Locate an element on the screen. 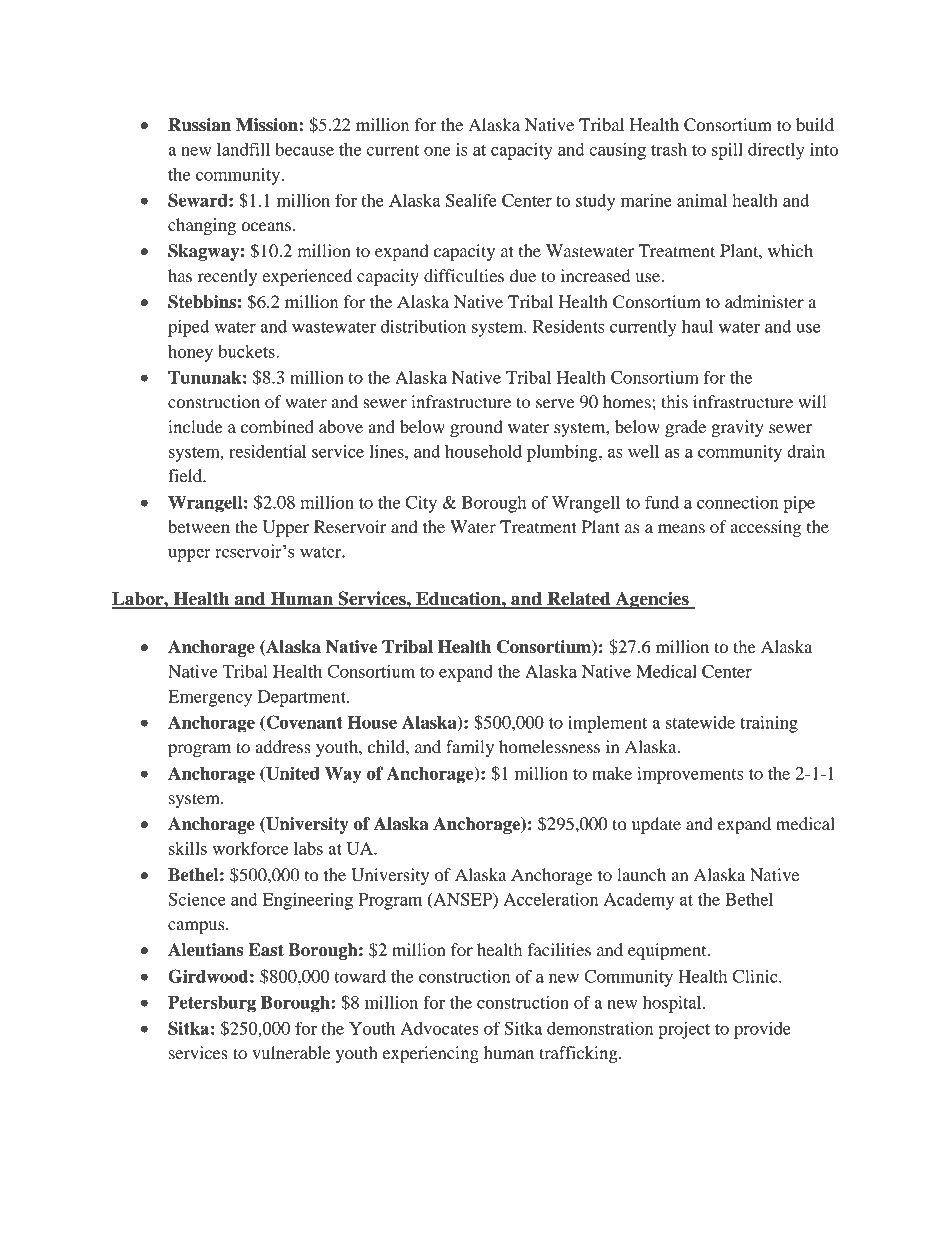 This screenshot has width=952, height=1233. training is located at coordinates (769, 724).
